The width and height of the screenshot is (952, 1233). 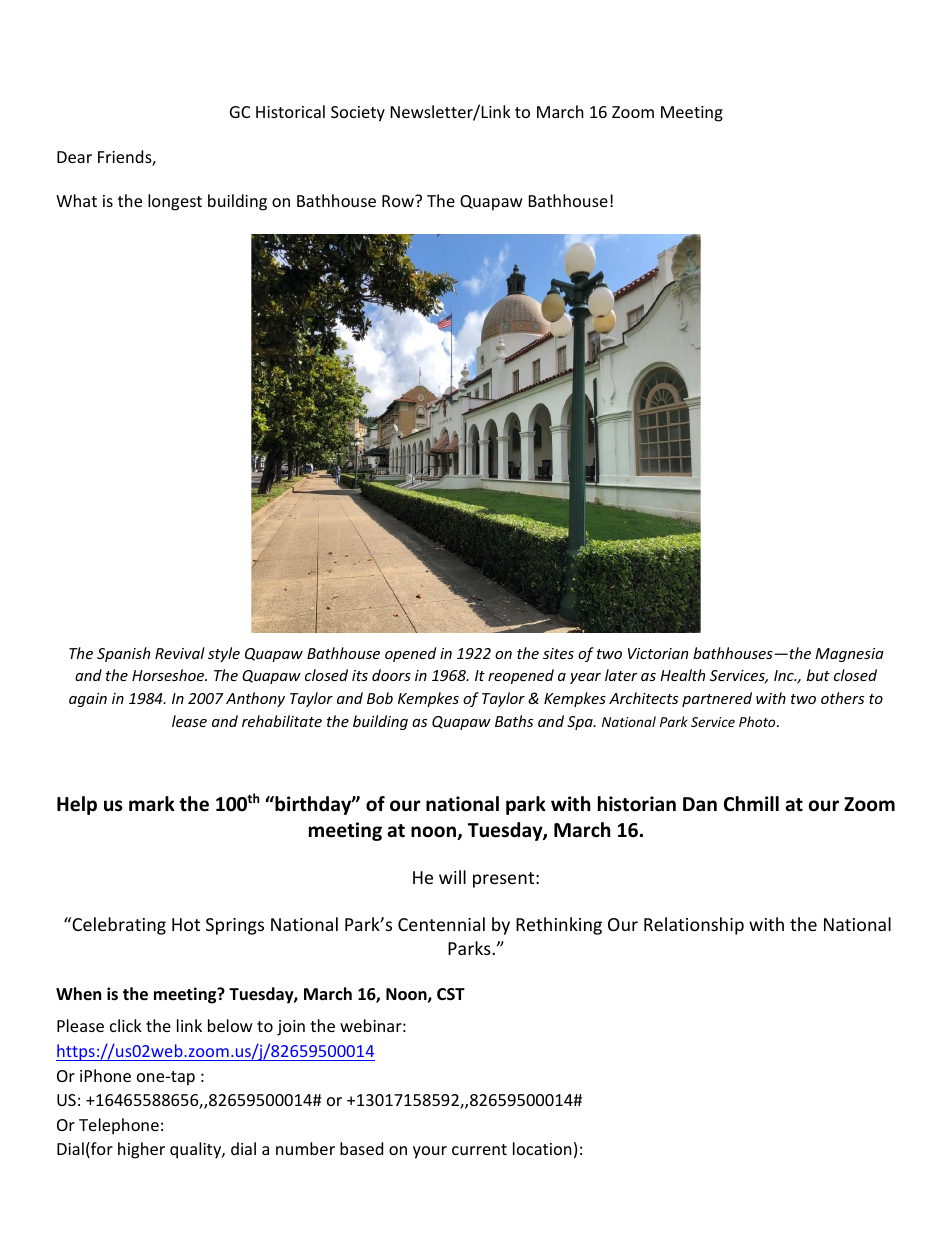 What do you see at coordinates (479, 1149) in the screenshot?
I see `current` at bounding box center [479, 1149].
